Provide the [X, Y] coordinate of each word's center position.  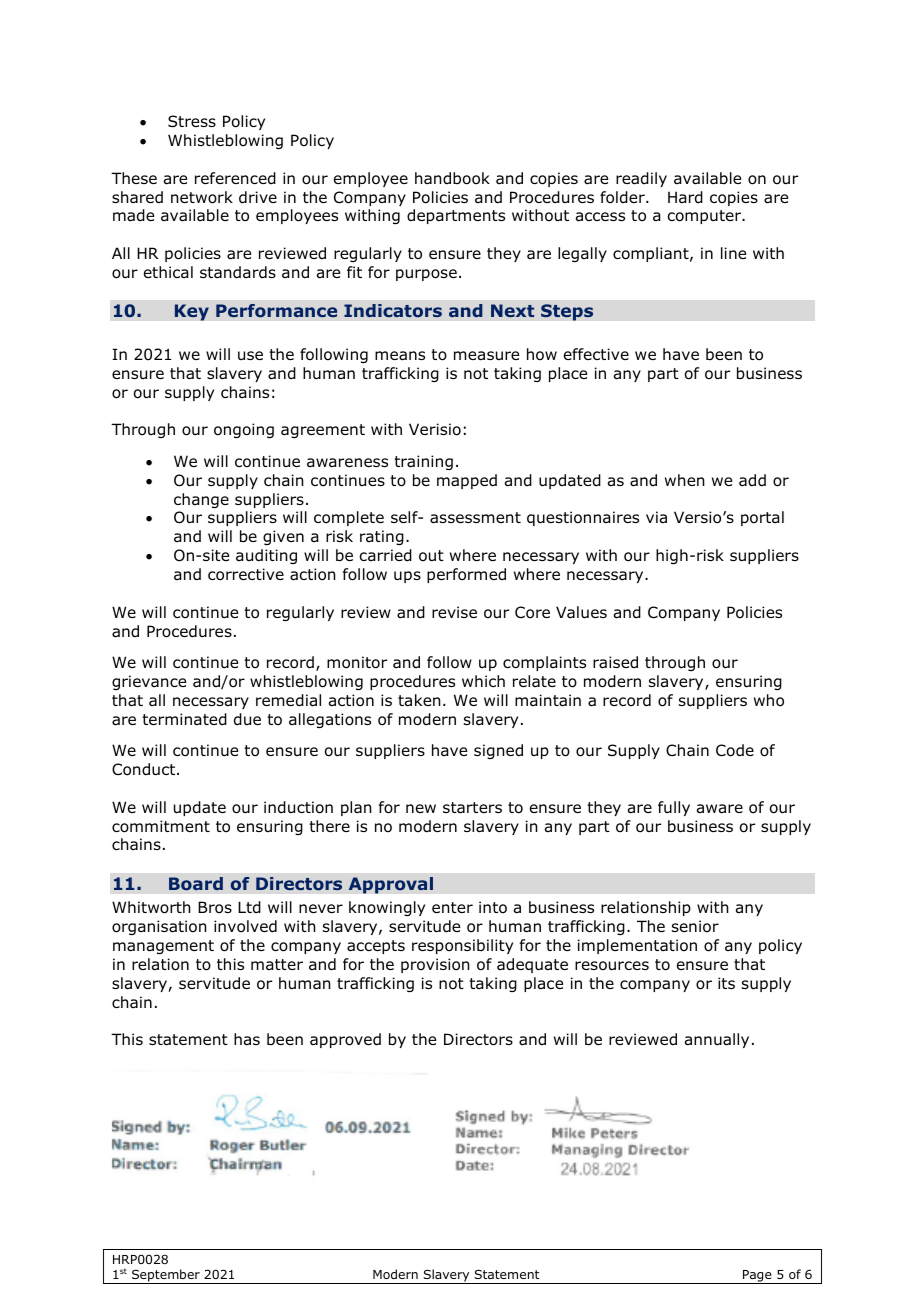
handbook [452, 178]
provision [435, 965]
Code [735, 750]
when [685, 480]
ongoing [244, 430]
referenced [235, 178]
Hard [685, 197]
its [726, 983]
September [166, 1276]
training [423, 462]
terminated [184, 719]
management [163, 947]
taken [419, 700]
